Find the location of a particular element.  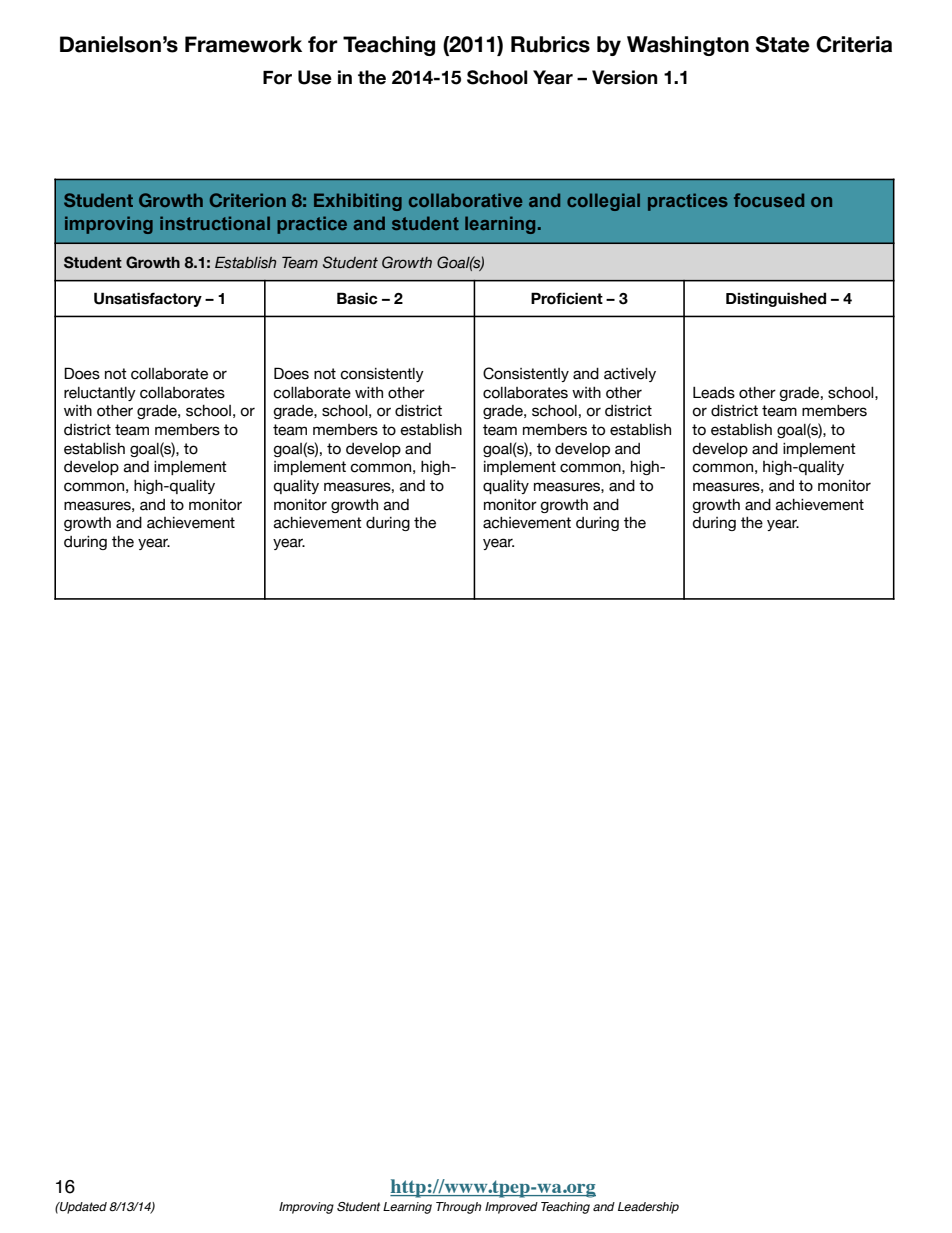

actively is located at coordinates (630, 375).
